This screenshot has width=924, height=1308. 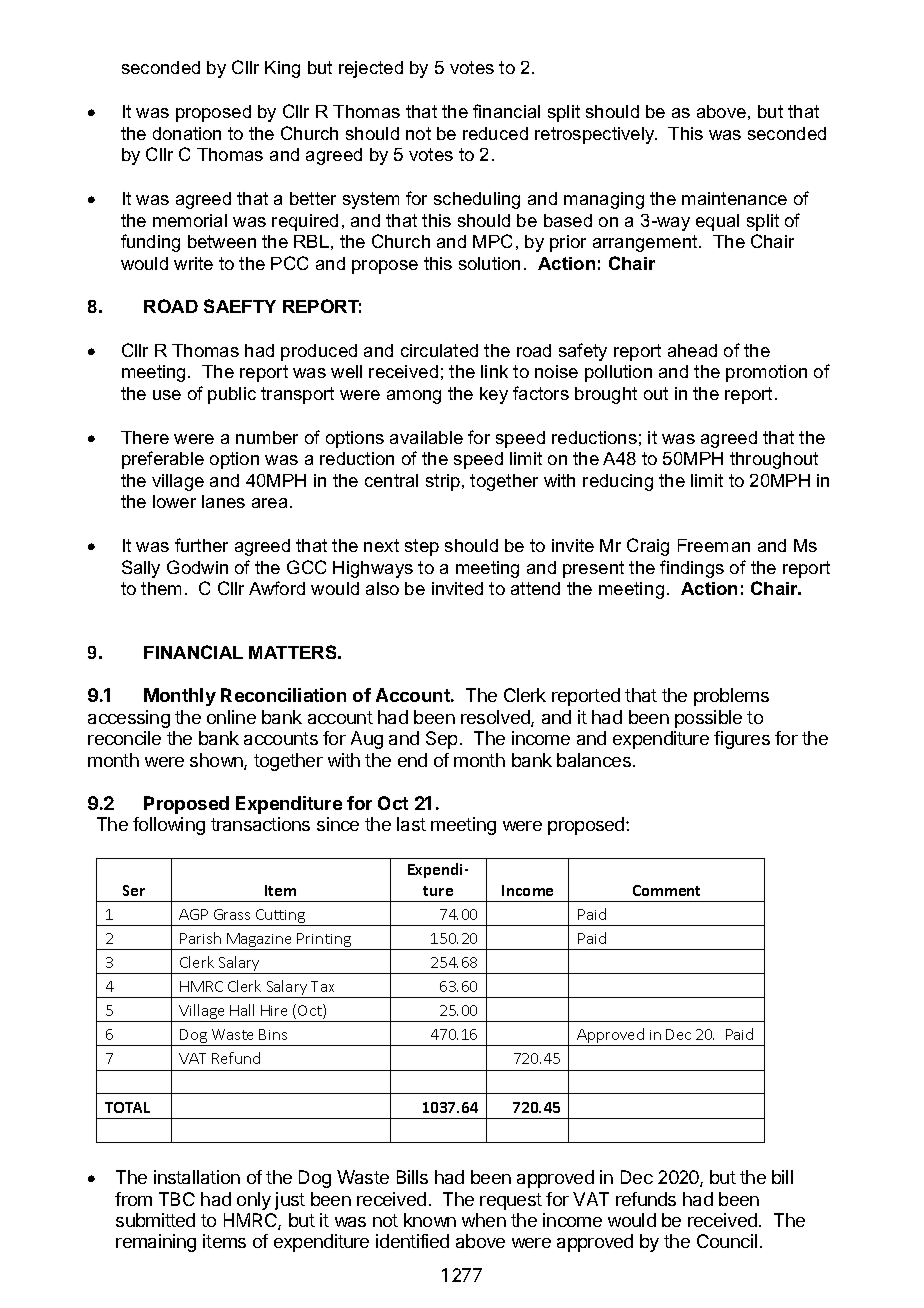 What do you see at coordinates (177, 1199) in the screenshot?
I see `TBC` at bounding box center [177, 1199].
